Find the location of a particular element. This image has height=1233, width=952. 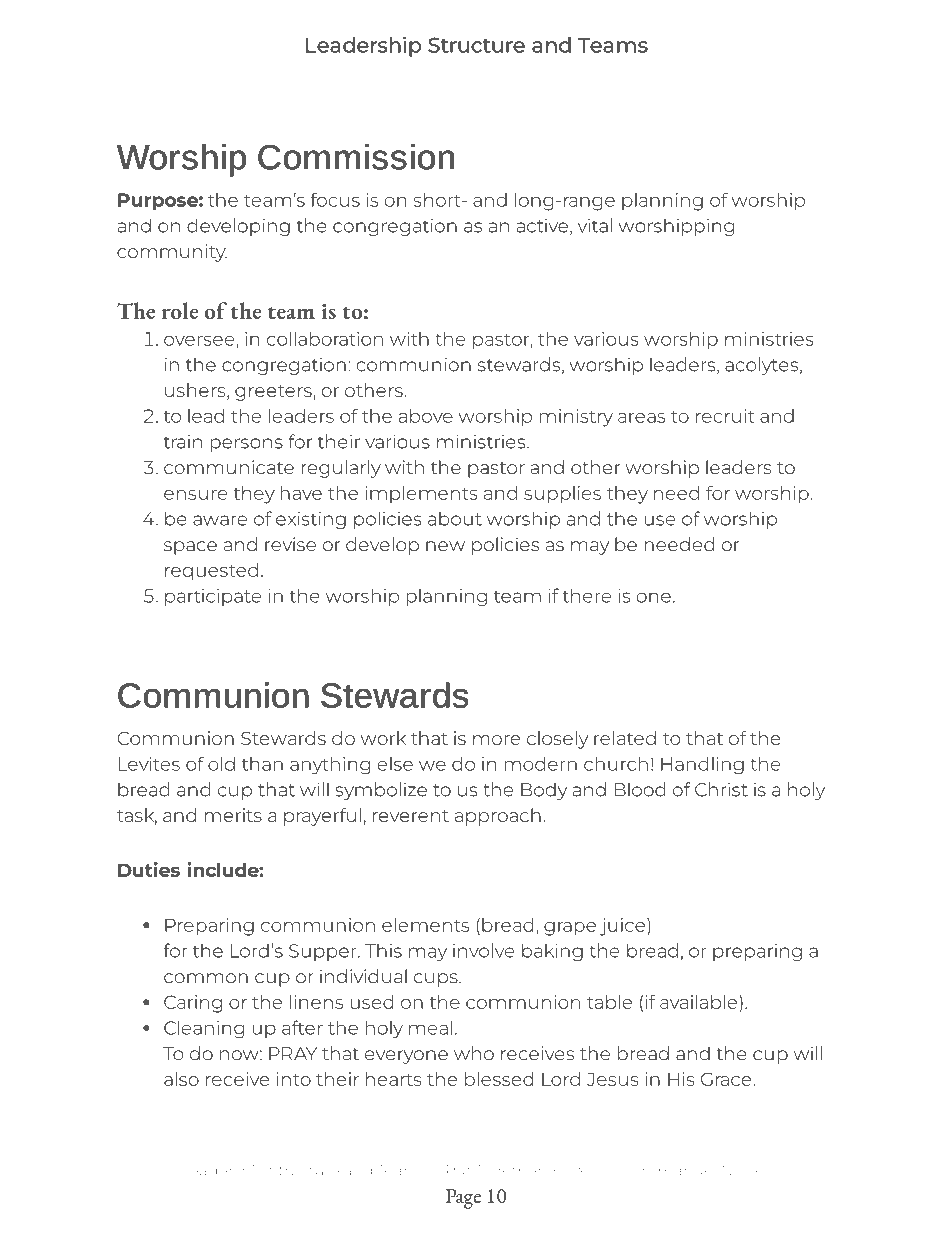

Emmanuel is located at coordinates (674, 1170).
